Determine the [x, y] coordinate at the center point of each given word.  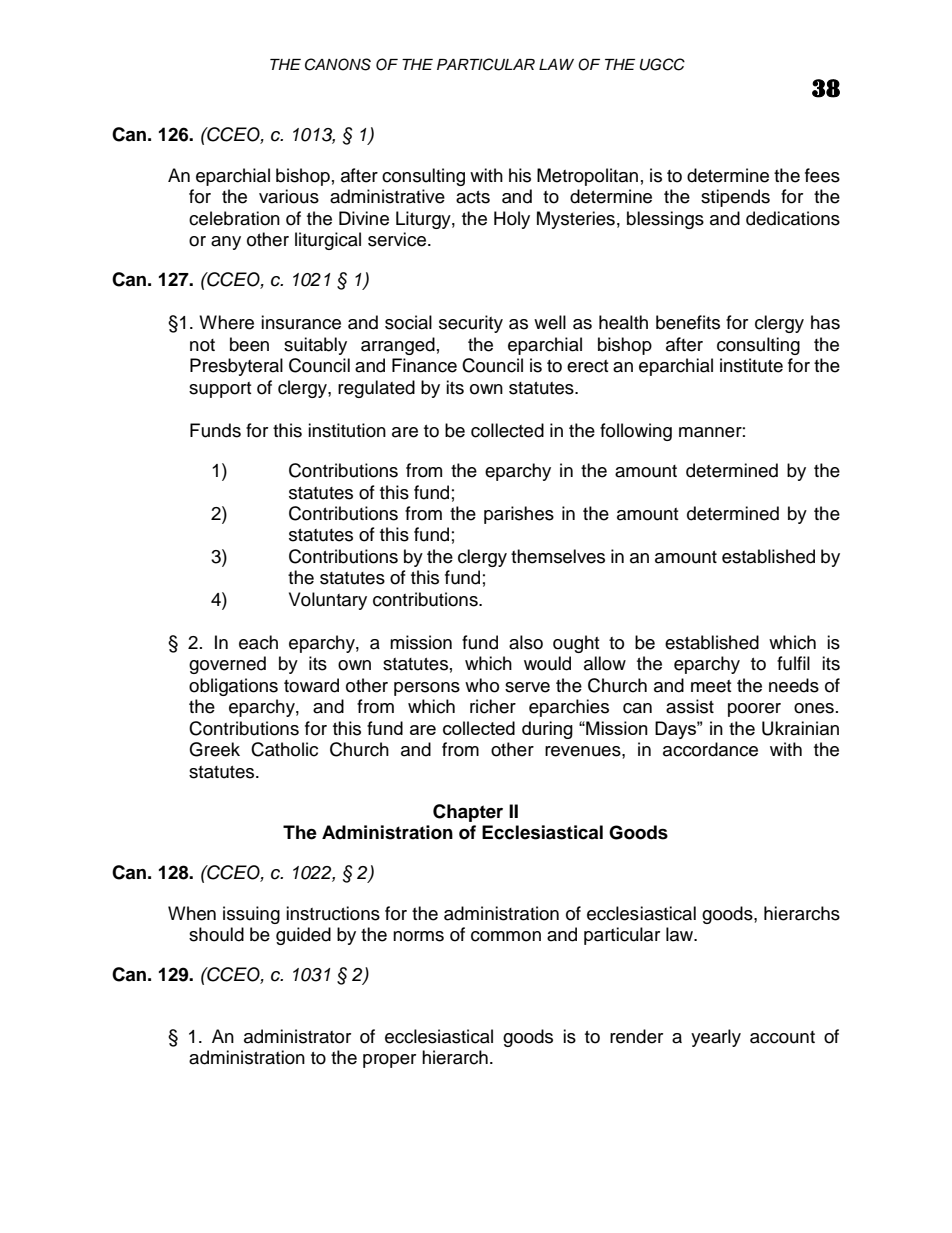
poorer [754, 710]
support [220, 390]
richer [493, 706]
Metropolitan [587, 177]
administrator [297, 1036]
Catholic [284, 749]
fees [822, 175]
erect [587, 366]
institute [751, 365]
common [506, 936]
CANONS [338, 64]
